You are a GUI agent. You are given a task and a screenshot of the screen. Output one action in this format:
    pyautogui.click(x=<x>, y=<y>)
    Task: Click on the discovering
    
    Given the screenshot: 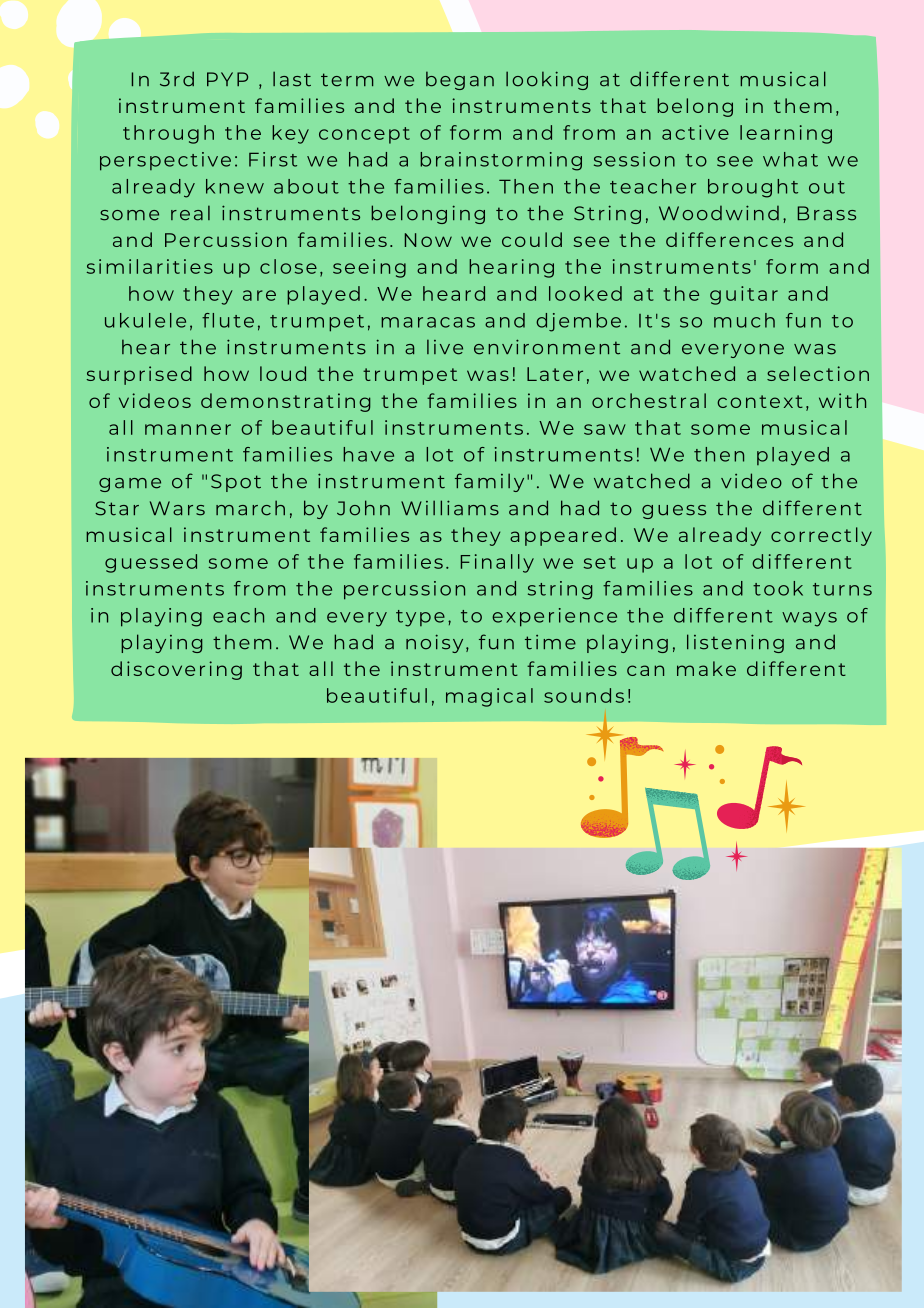 What is the action you would take?
    pyautogui.click(x=176, y=670)
